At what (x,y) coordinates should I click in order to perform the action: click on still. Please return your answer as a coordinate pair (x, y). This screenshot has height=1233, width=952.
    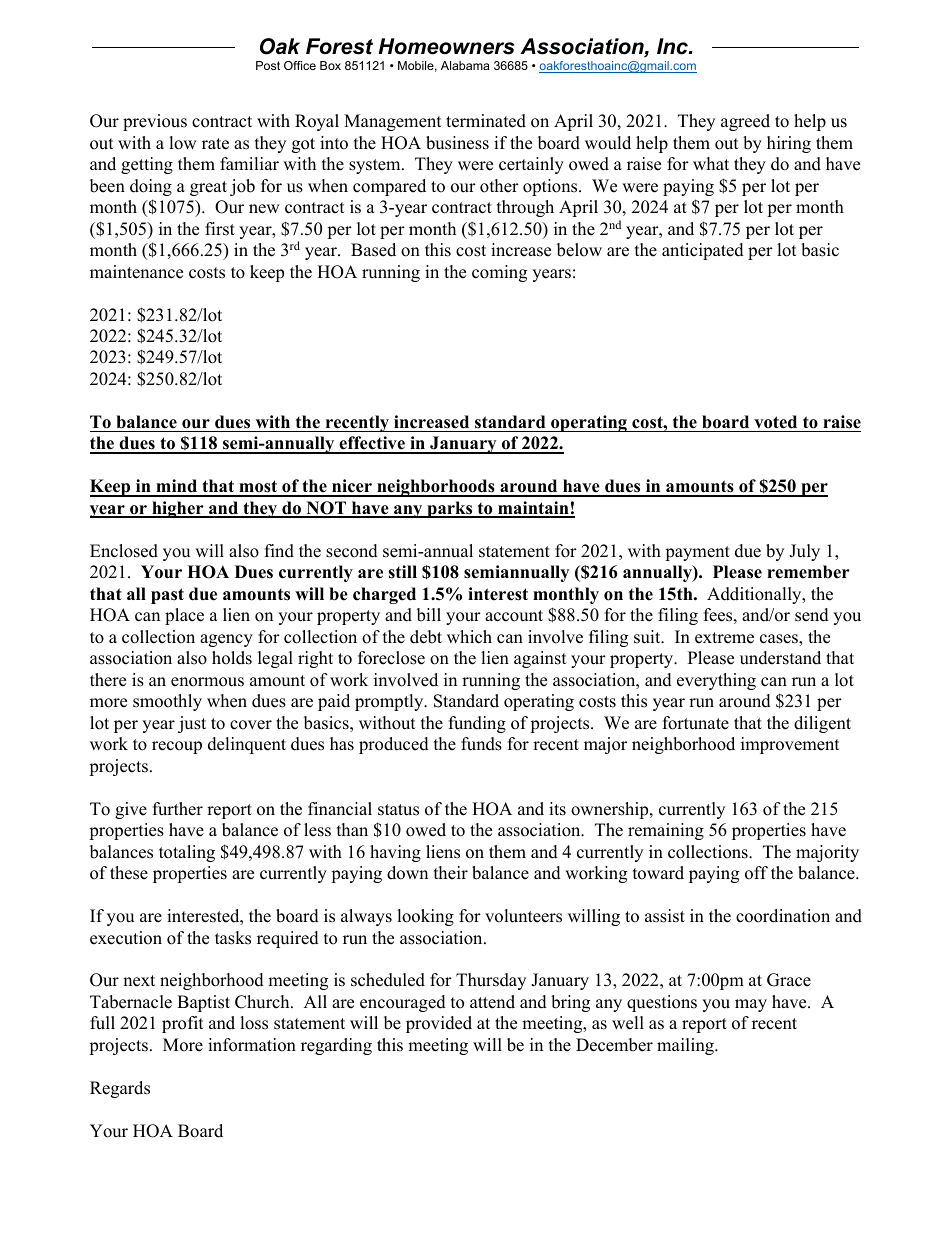
    Looking at the image, I should click on (402, 572).
